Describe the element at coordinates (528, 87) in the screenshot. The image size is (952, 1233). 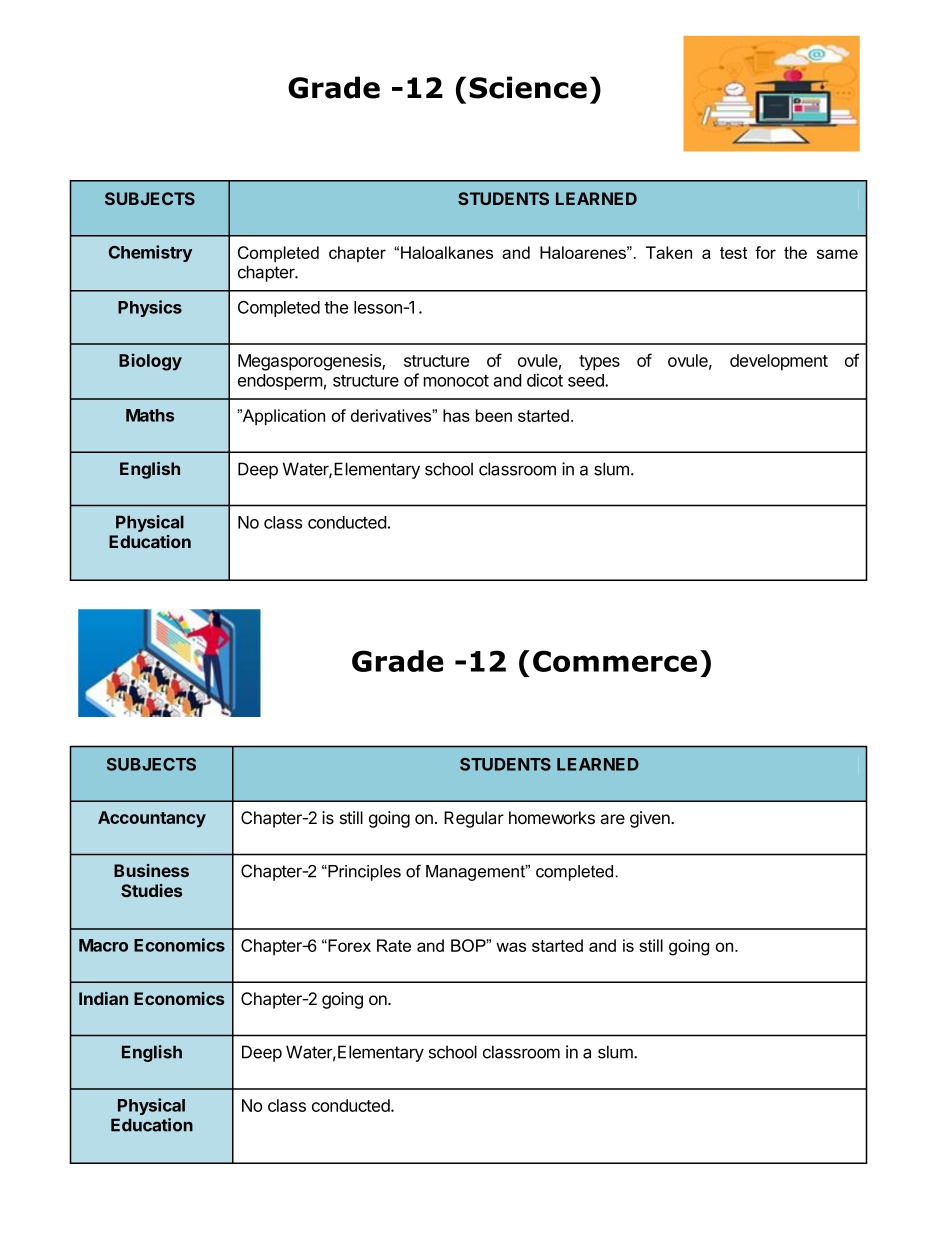
I see `Science` at that location.
